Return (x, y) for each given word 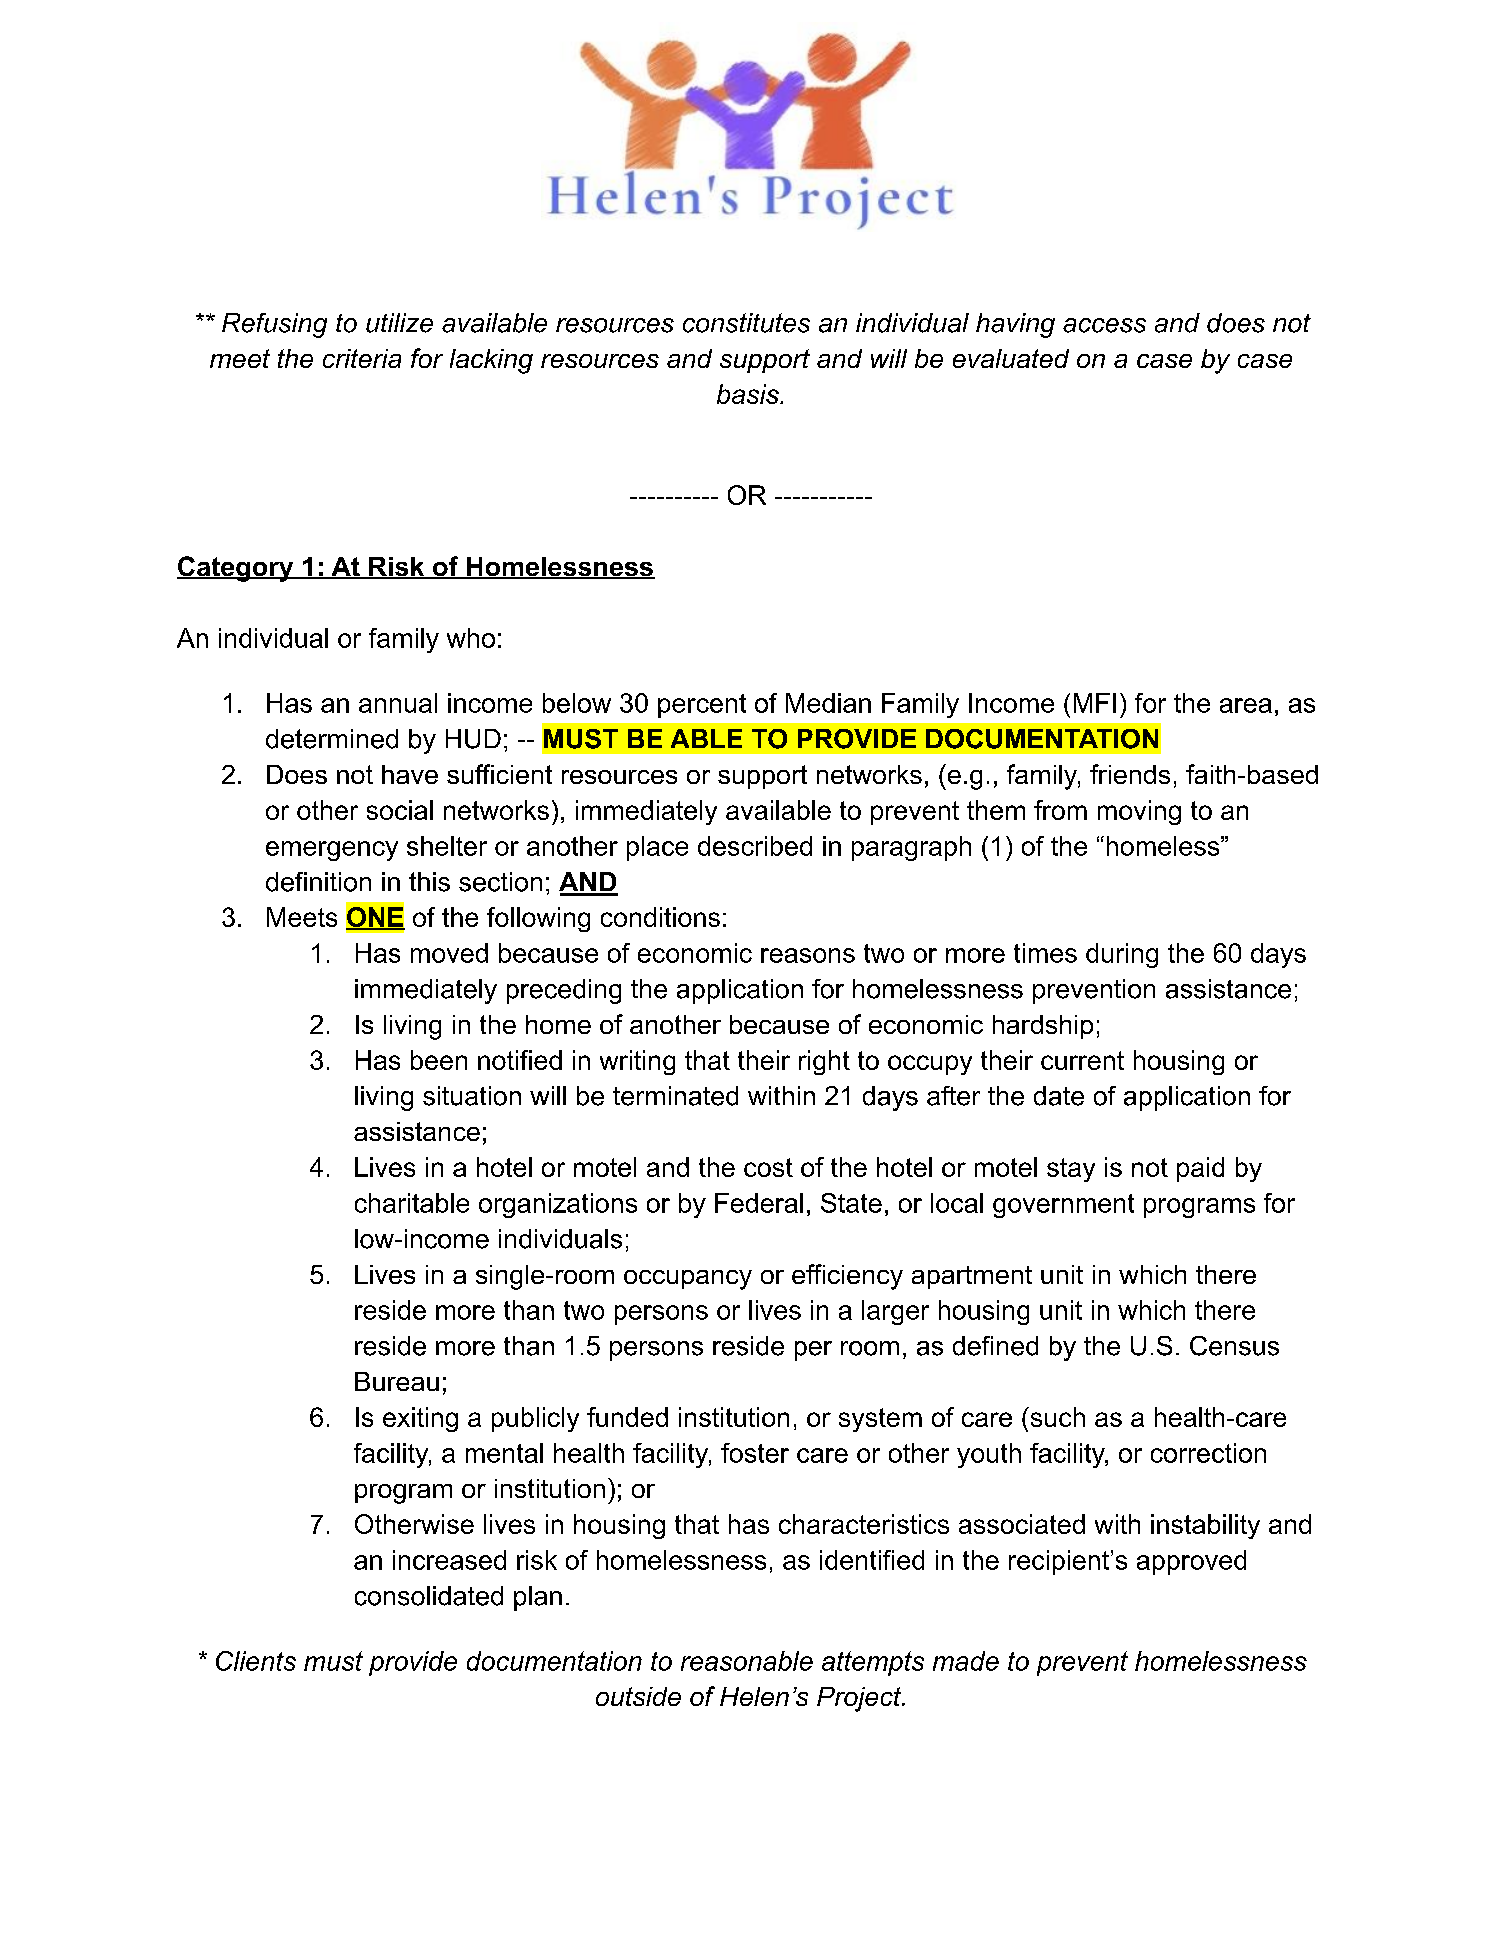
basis (749, 394)
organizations (558, 1205)
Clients (256, 1661)
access (1104, 325)
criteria (362, 358)
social (400, 810)
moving (1139, 812)
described (755, 846)
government (1063, 1206)
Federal (759, 1203)
